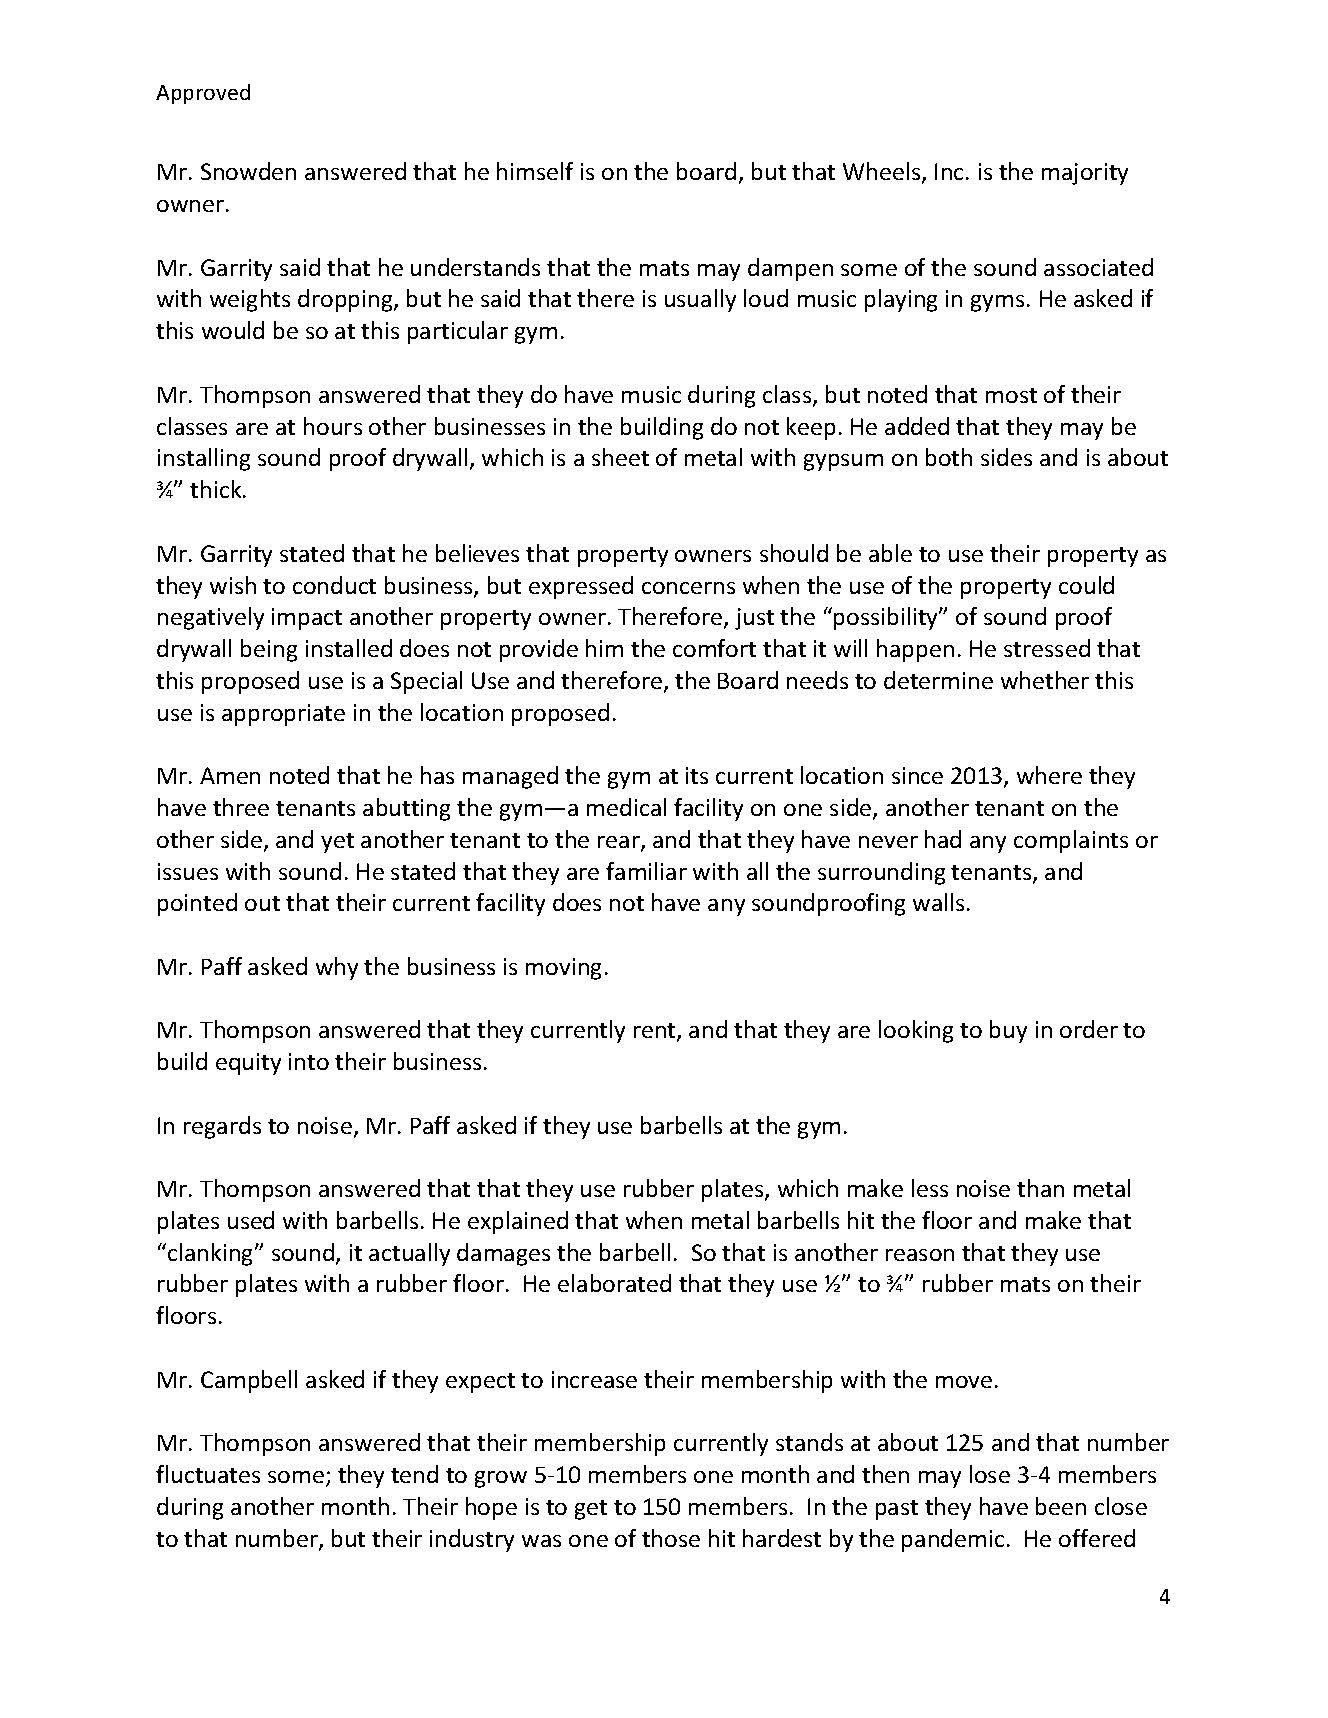 Image resolution: width=1328 pixels, height=1718 pixels. Describe the element at coordinates (337, 843) in the page. I see `yet` at that location.
